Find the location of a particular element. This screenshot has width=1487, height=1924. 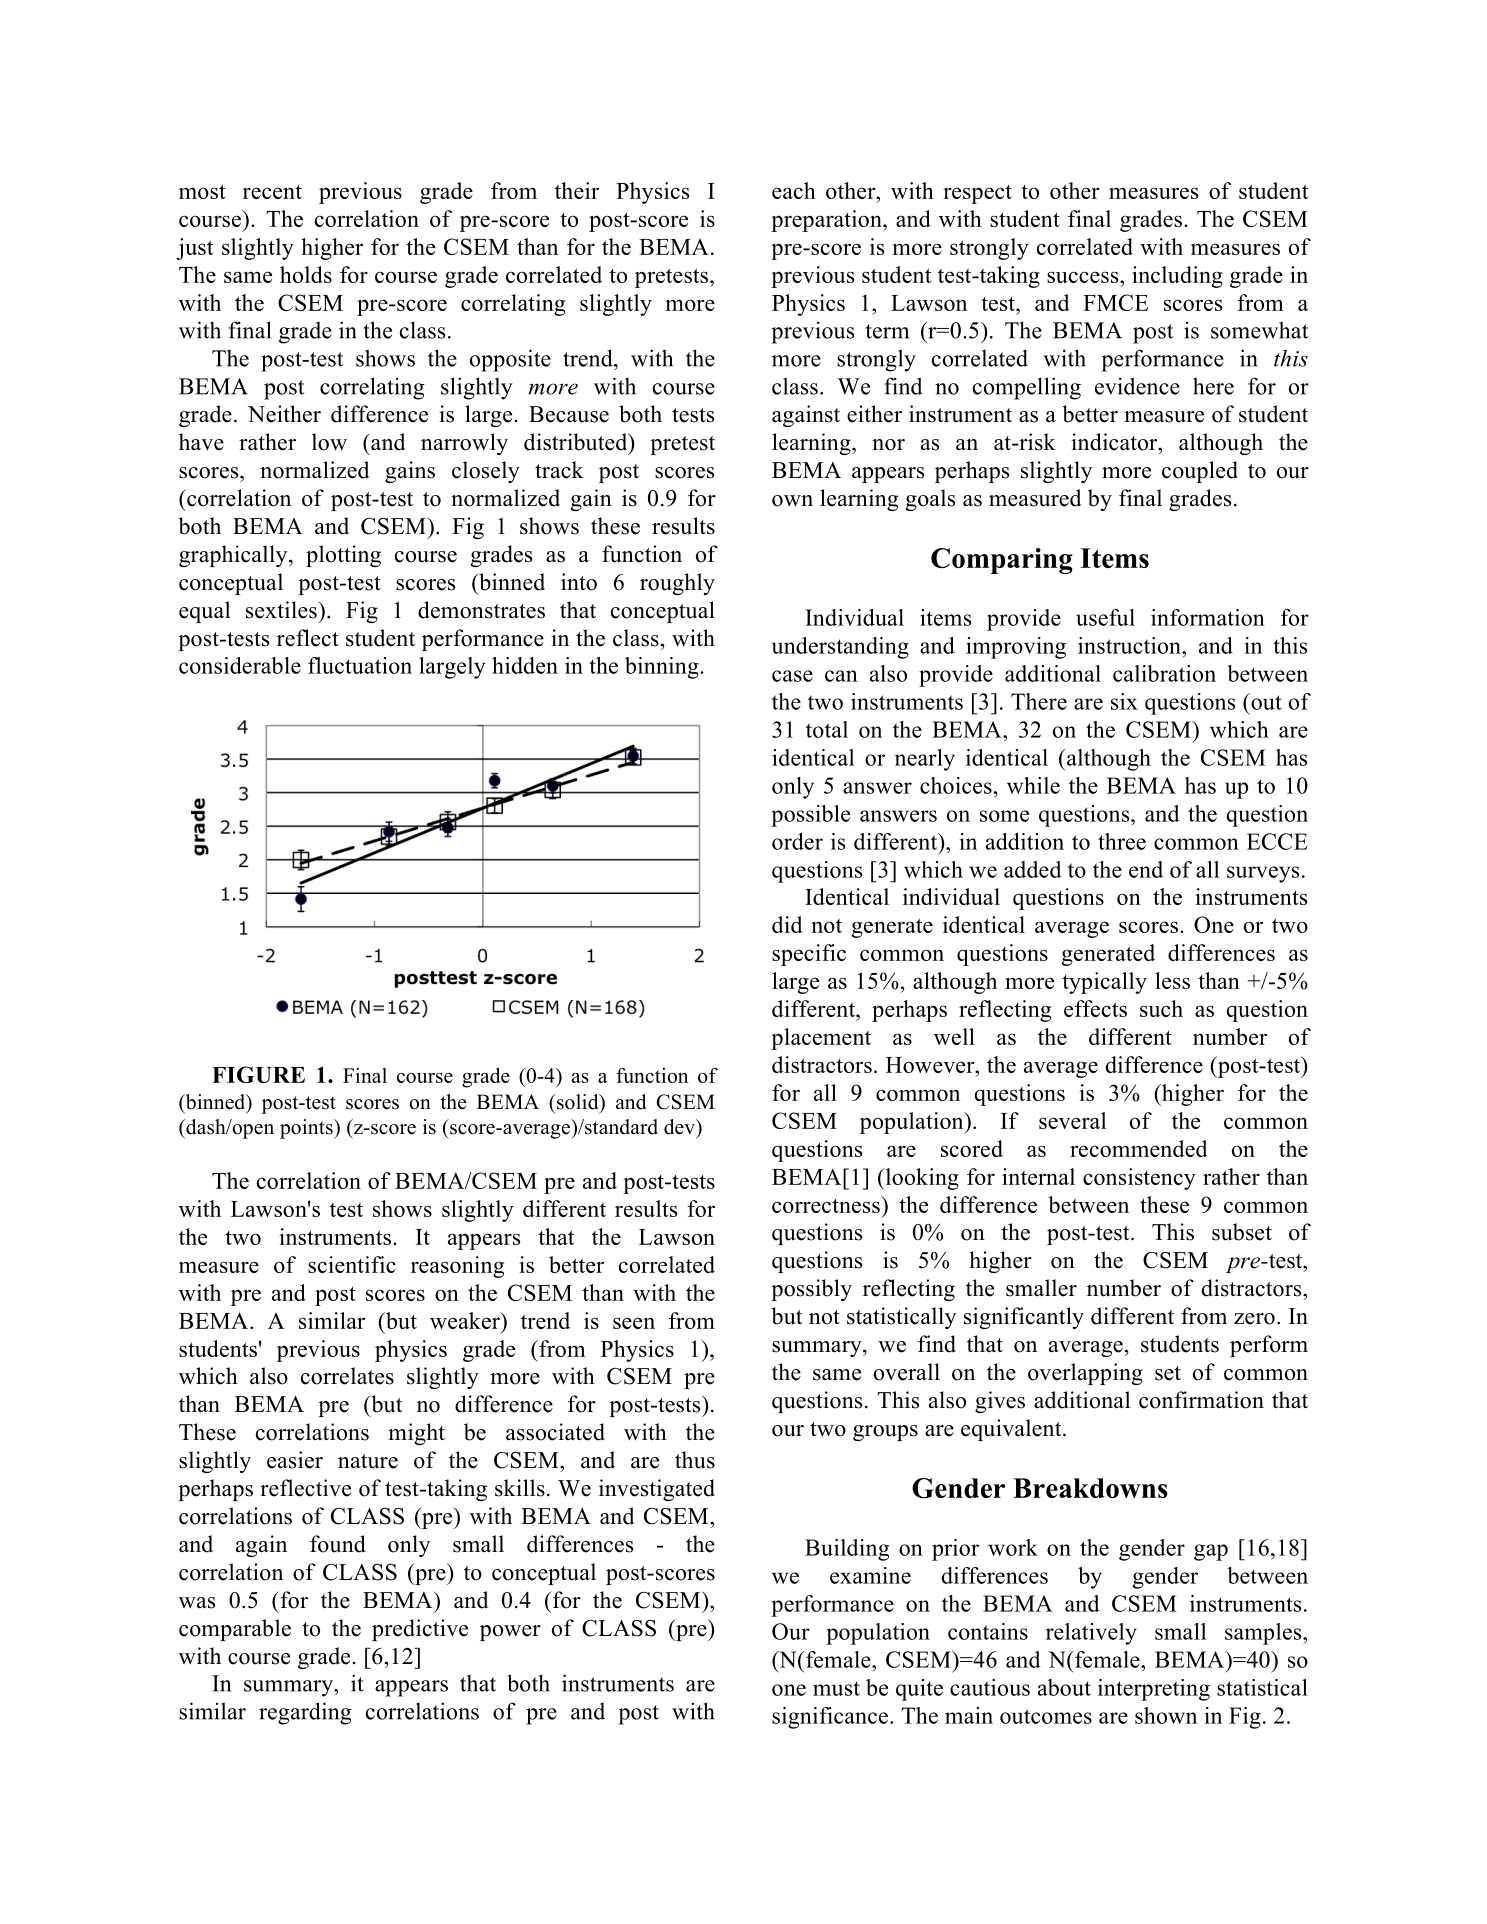

interpreting is located at coordinates (1154, 1690).
